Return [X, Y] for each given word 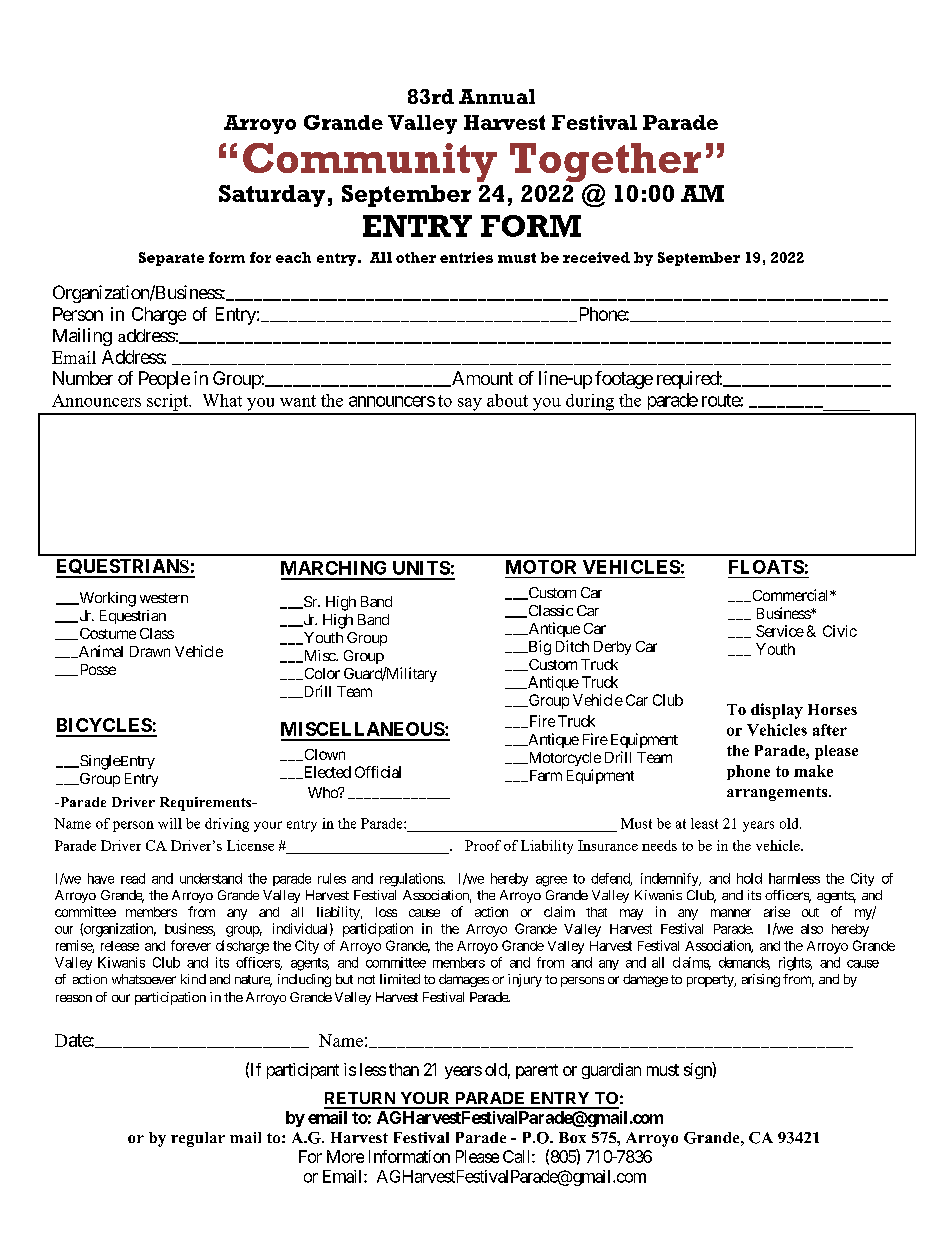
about [507, 400]
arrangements [778, 794]
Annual [497, 96]
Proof [483, 845]
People [164, 380]
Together [605, 164]
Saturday [272, 196]
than [404, 1069]
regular [198, 1139]
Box [572, 1137]
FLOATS [766, 567]
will [170, 823]
